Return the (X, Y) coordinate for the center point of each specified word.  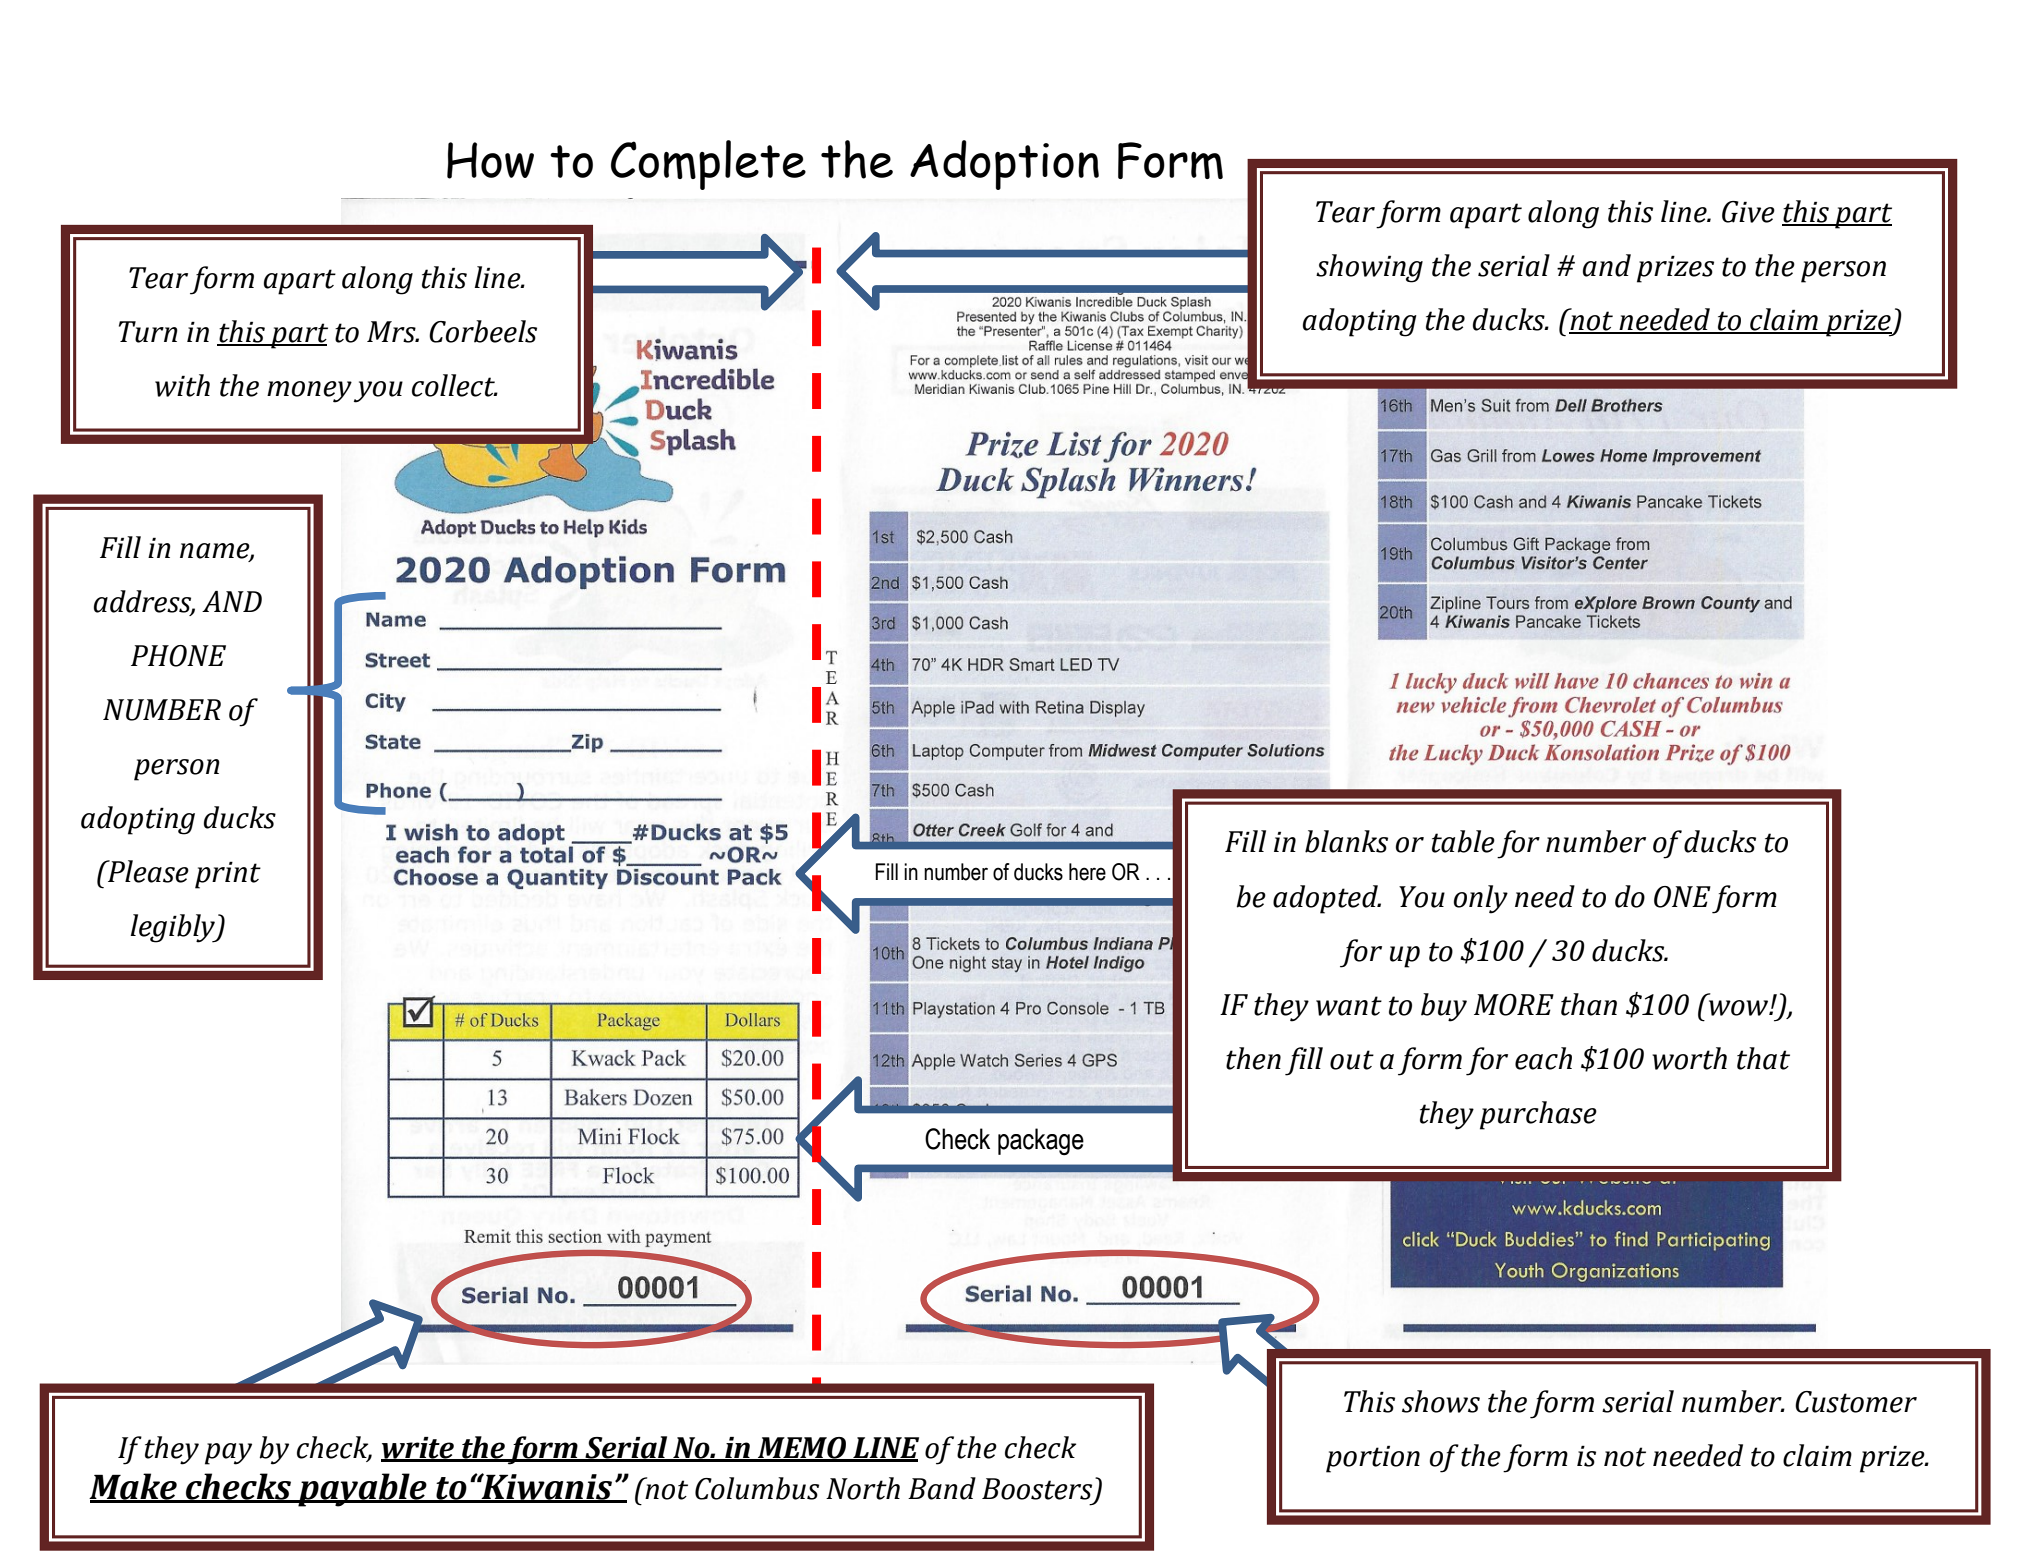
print (228, 875)
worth (1689, 1058)
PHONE (178, 656)
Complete (708, 165)
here (1087, 872)
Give (1748, 212)
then (1253, 1058)
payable (362, 1490)
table (1463, 841)
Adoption (1004, 165)
